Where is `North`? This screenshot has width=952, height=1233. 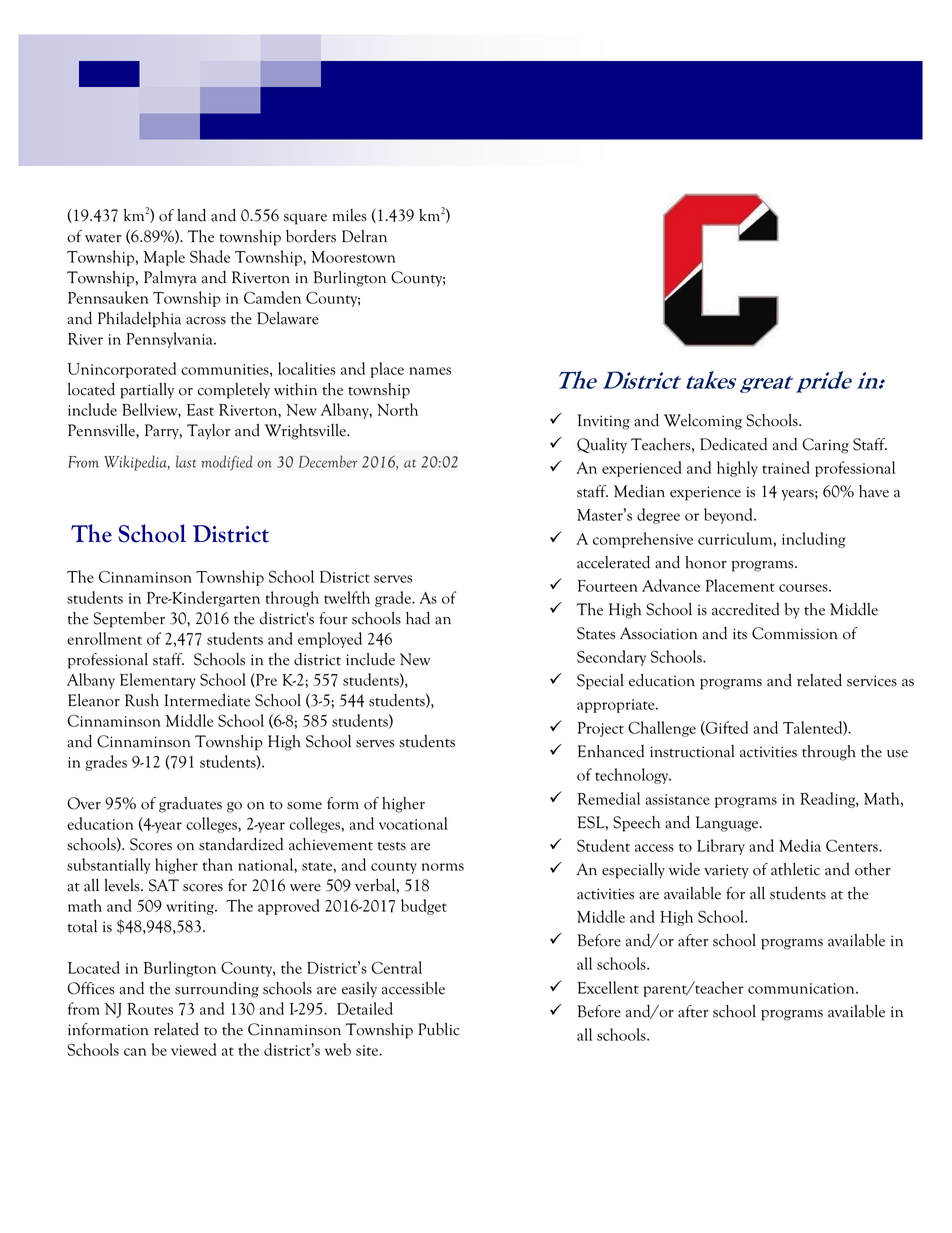
North is located at coordinates (397, 409).
